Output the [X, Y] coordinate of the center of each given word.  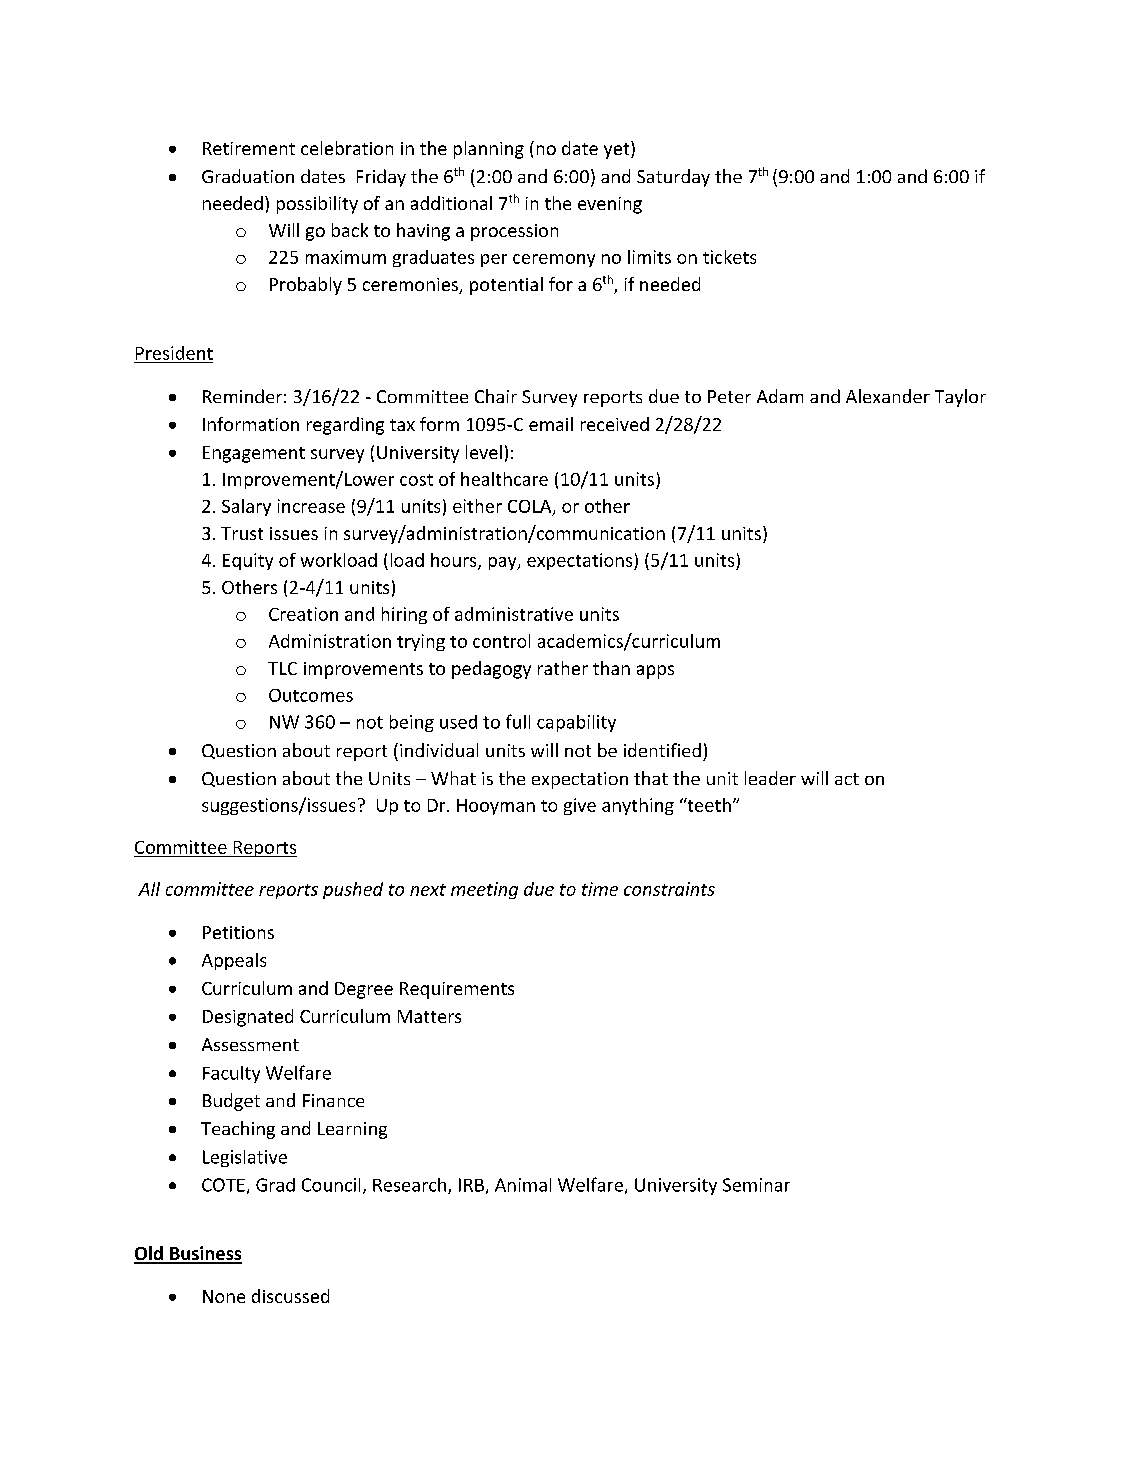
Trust [242, 533]
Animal [523, 1185]
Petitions [238, 932]
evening [610, 205]
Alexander [888, 396]
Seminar [756, 1185]
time [600, 889]
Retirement [249, 148]
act [847, 779]
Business [205, 1254]
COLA [531, 507]
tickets [729, 257]
